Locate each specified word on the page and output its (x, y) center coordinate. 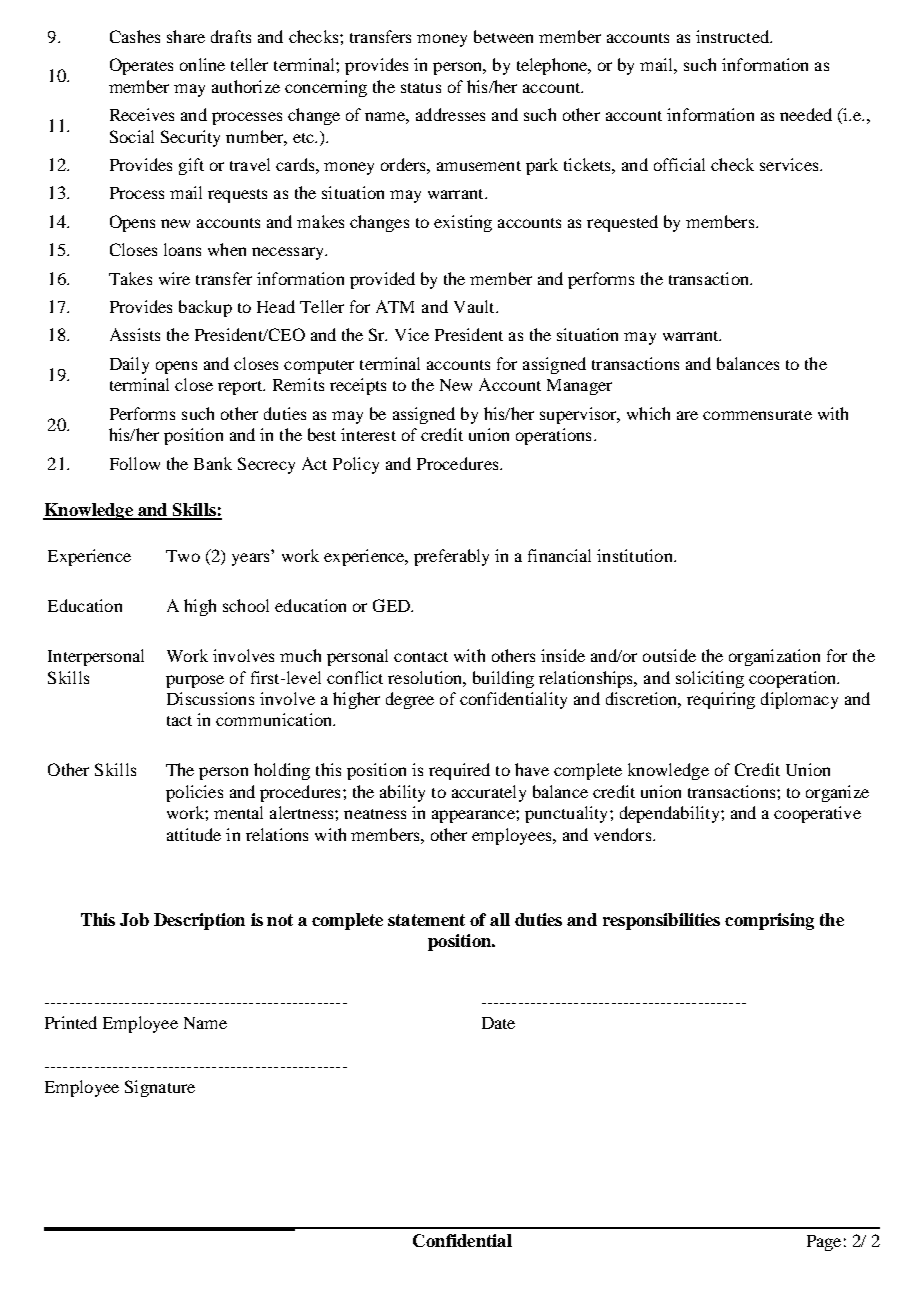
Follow (135, 463)
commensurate (757, 415)
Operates (141, 66)
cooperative (817, 814)
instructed (733, 36)
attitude (194, 834)
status (421, 88)
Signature (160, 1088)
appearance (474, 816)
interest (368, 434)
